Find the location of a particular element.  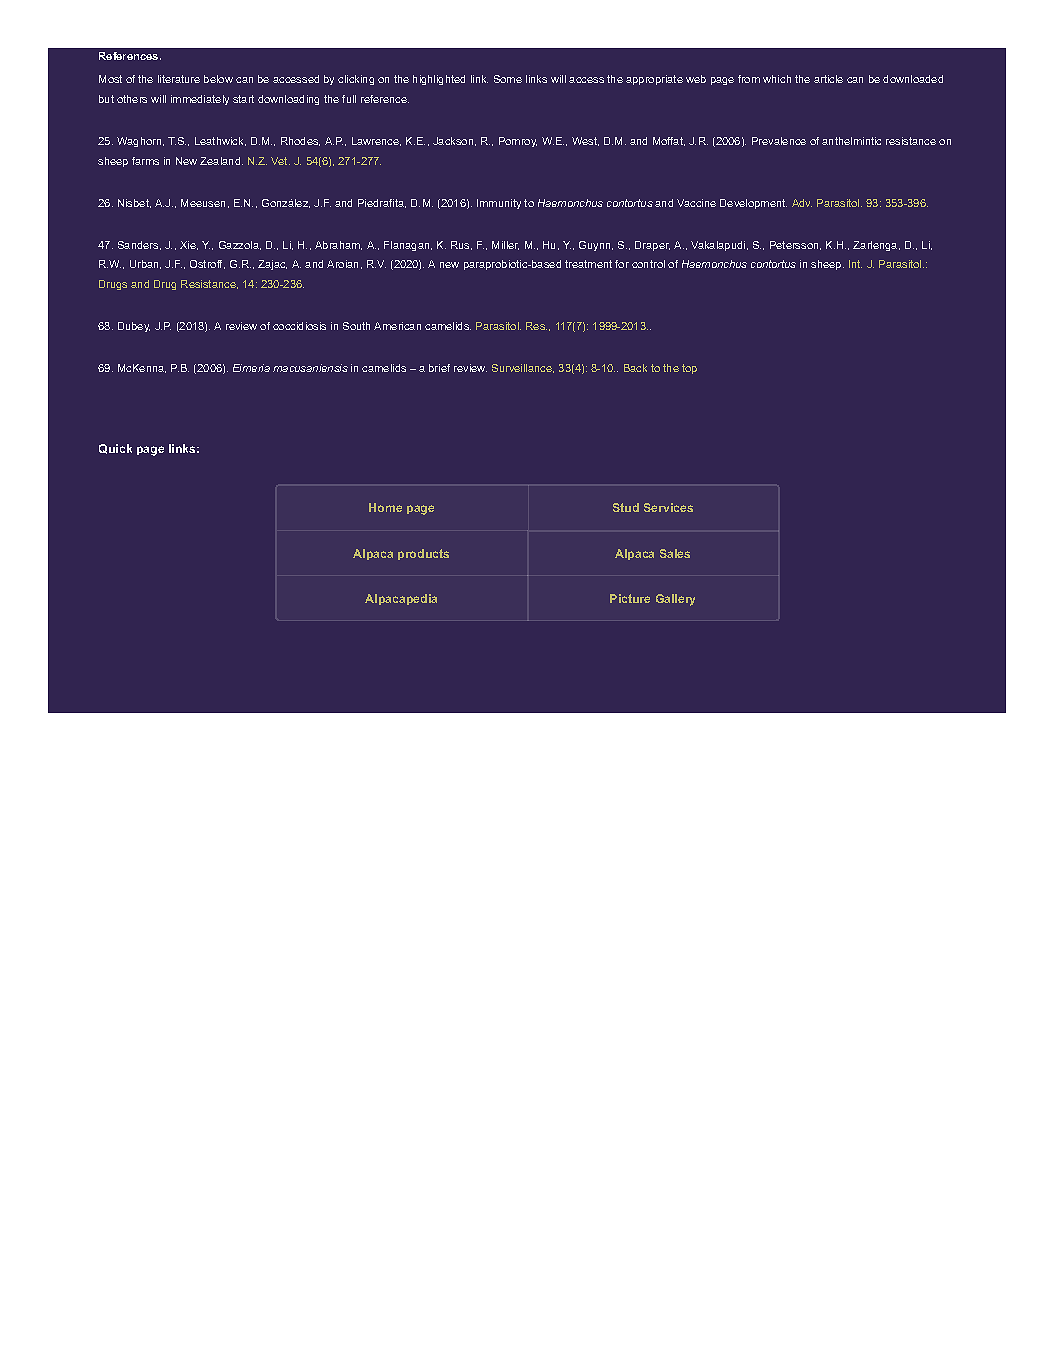

Stud is located at coordinates (626, 507).
